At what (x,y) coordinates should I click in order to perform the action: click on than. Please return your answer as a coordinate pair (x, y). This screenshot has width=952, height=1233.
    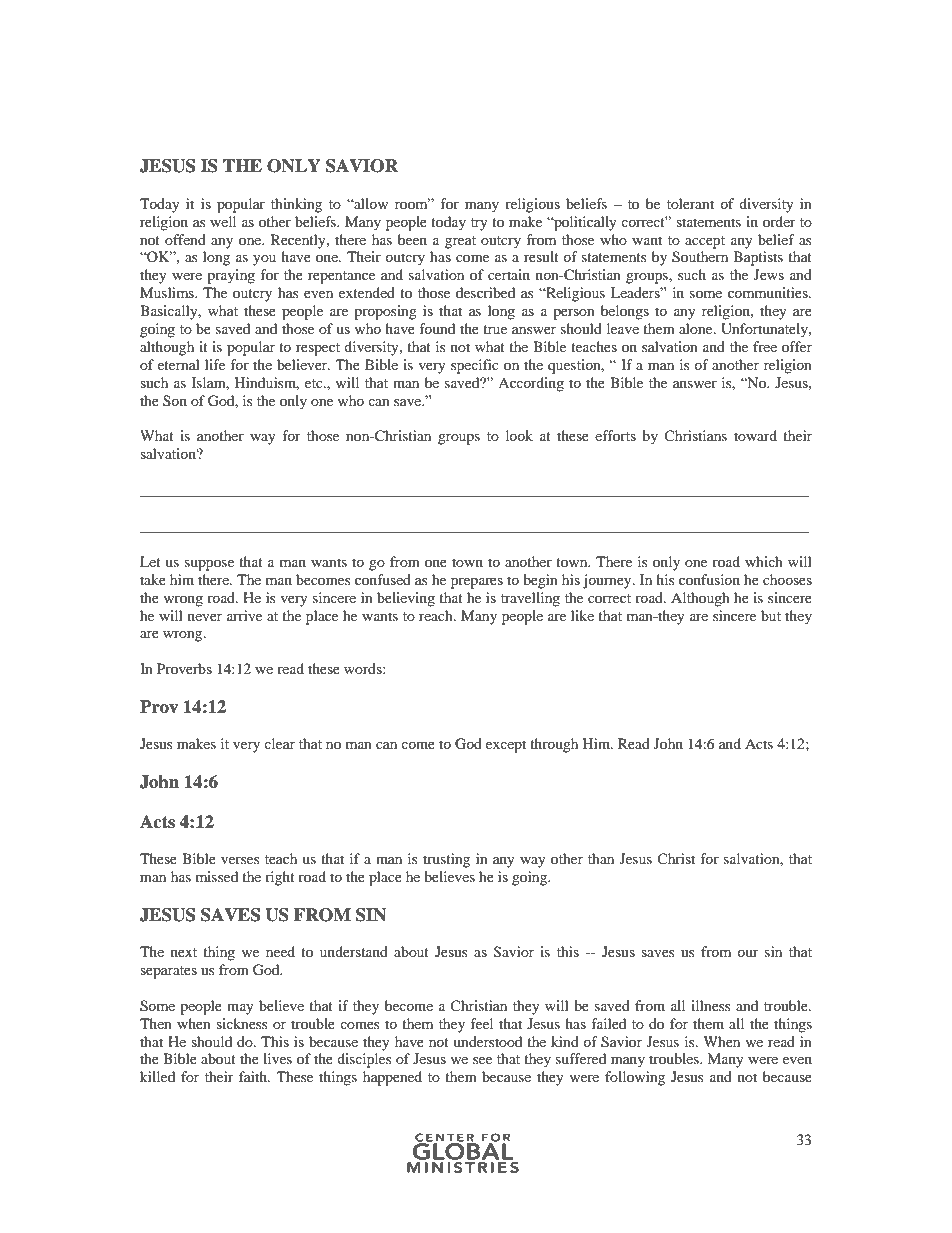
    Looking at the image, I should click on (601, 858).
